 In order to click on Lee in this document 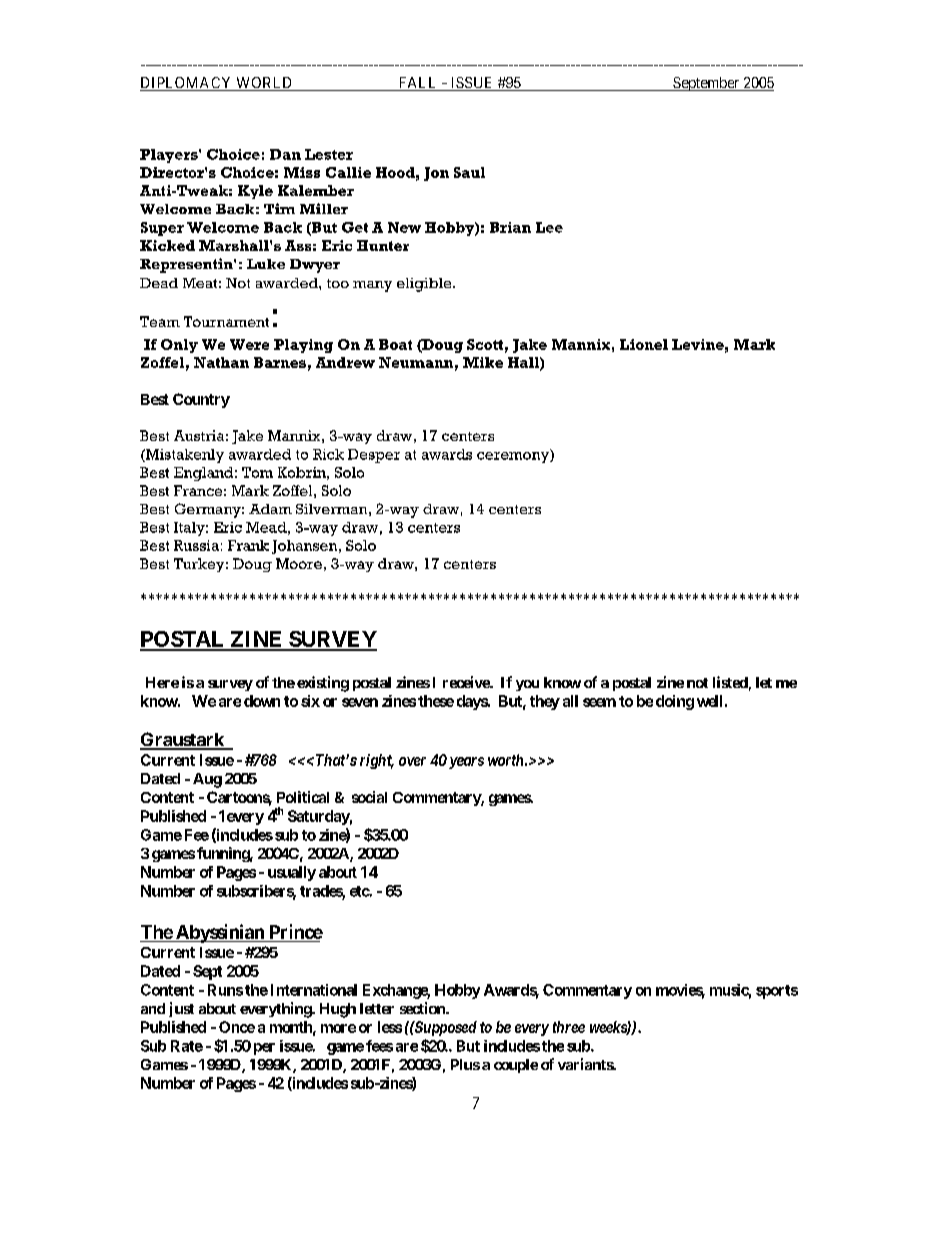, I will do `click(549, 227)`.
